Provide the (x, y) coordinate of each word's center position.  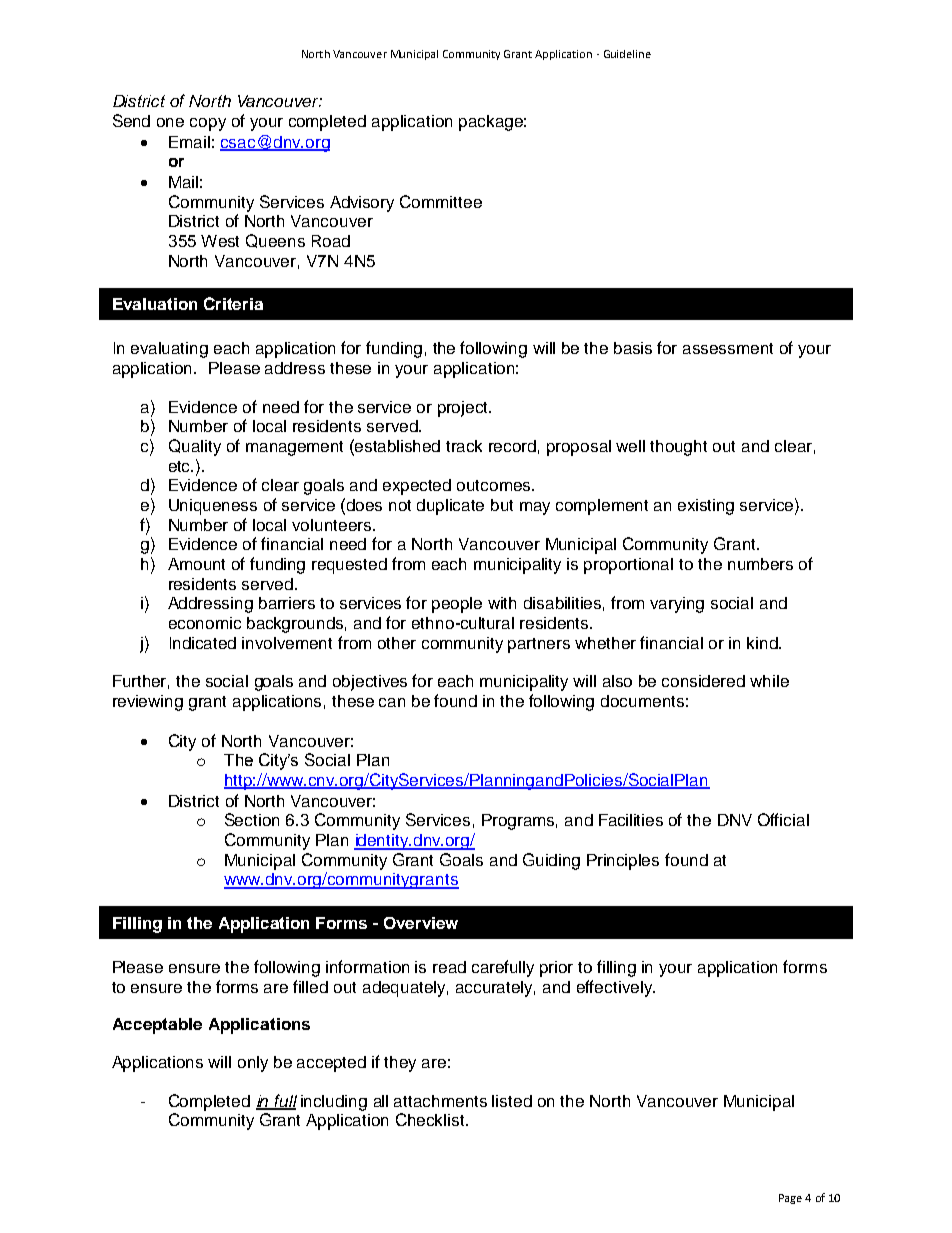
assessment (728, 348)
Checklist (431, 1119)
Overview (421, 923)
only (253, 1064)
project (464, 409)
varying (677, 605)
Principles (623, 862)
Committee (441, 201)
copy (208, 124)
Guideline (627, 54)
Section (252, 819)
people (457, 605)
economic (205, 623)
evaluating (169, 350)
